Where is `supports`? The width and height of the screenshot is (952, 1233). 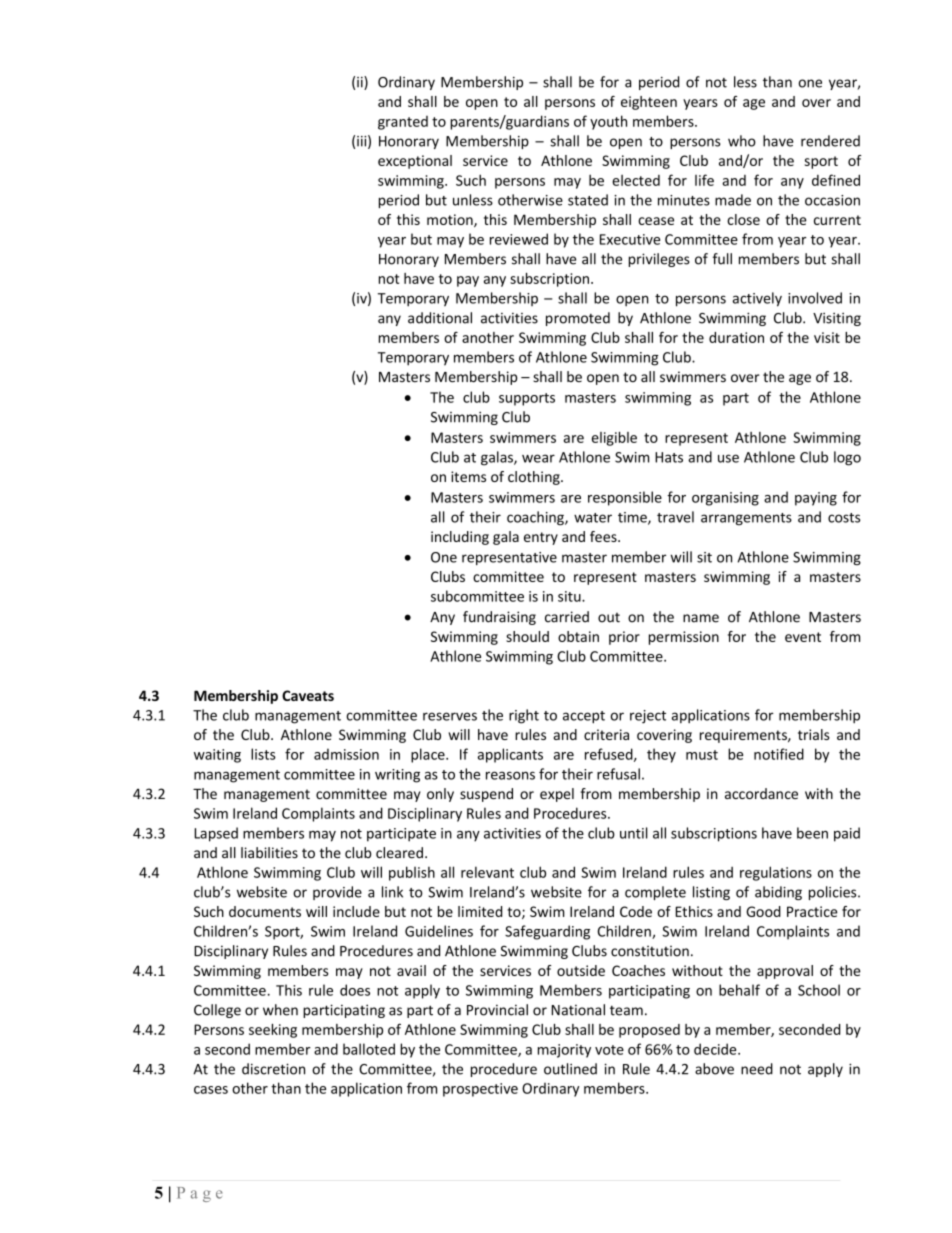
supports is located at coordinates (527, 399).
